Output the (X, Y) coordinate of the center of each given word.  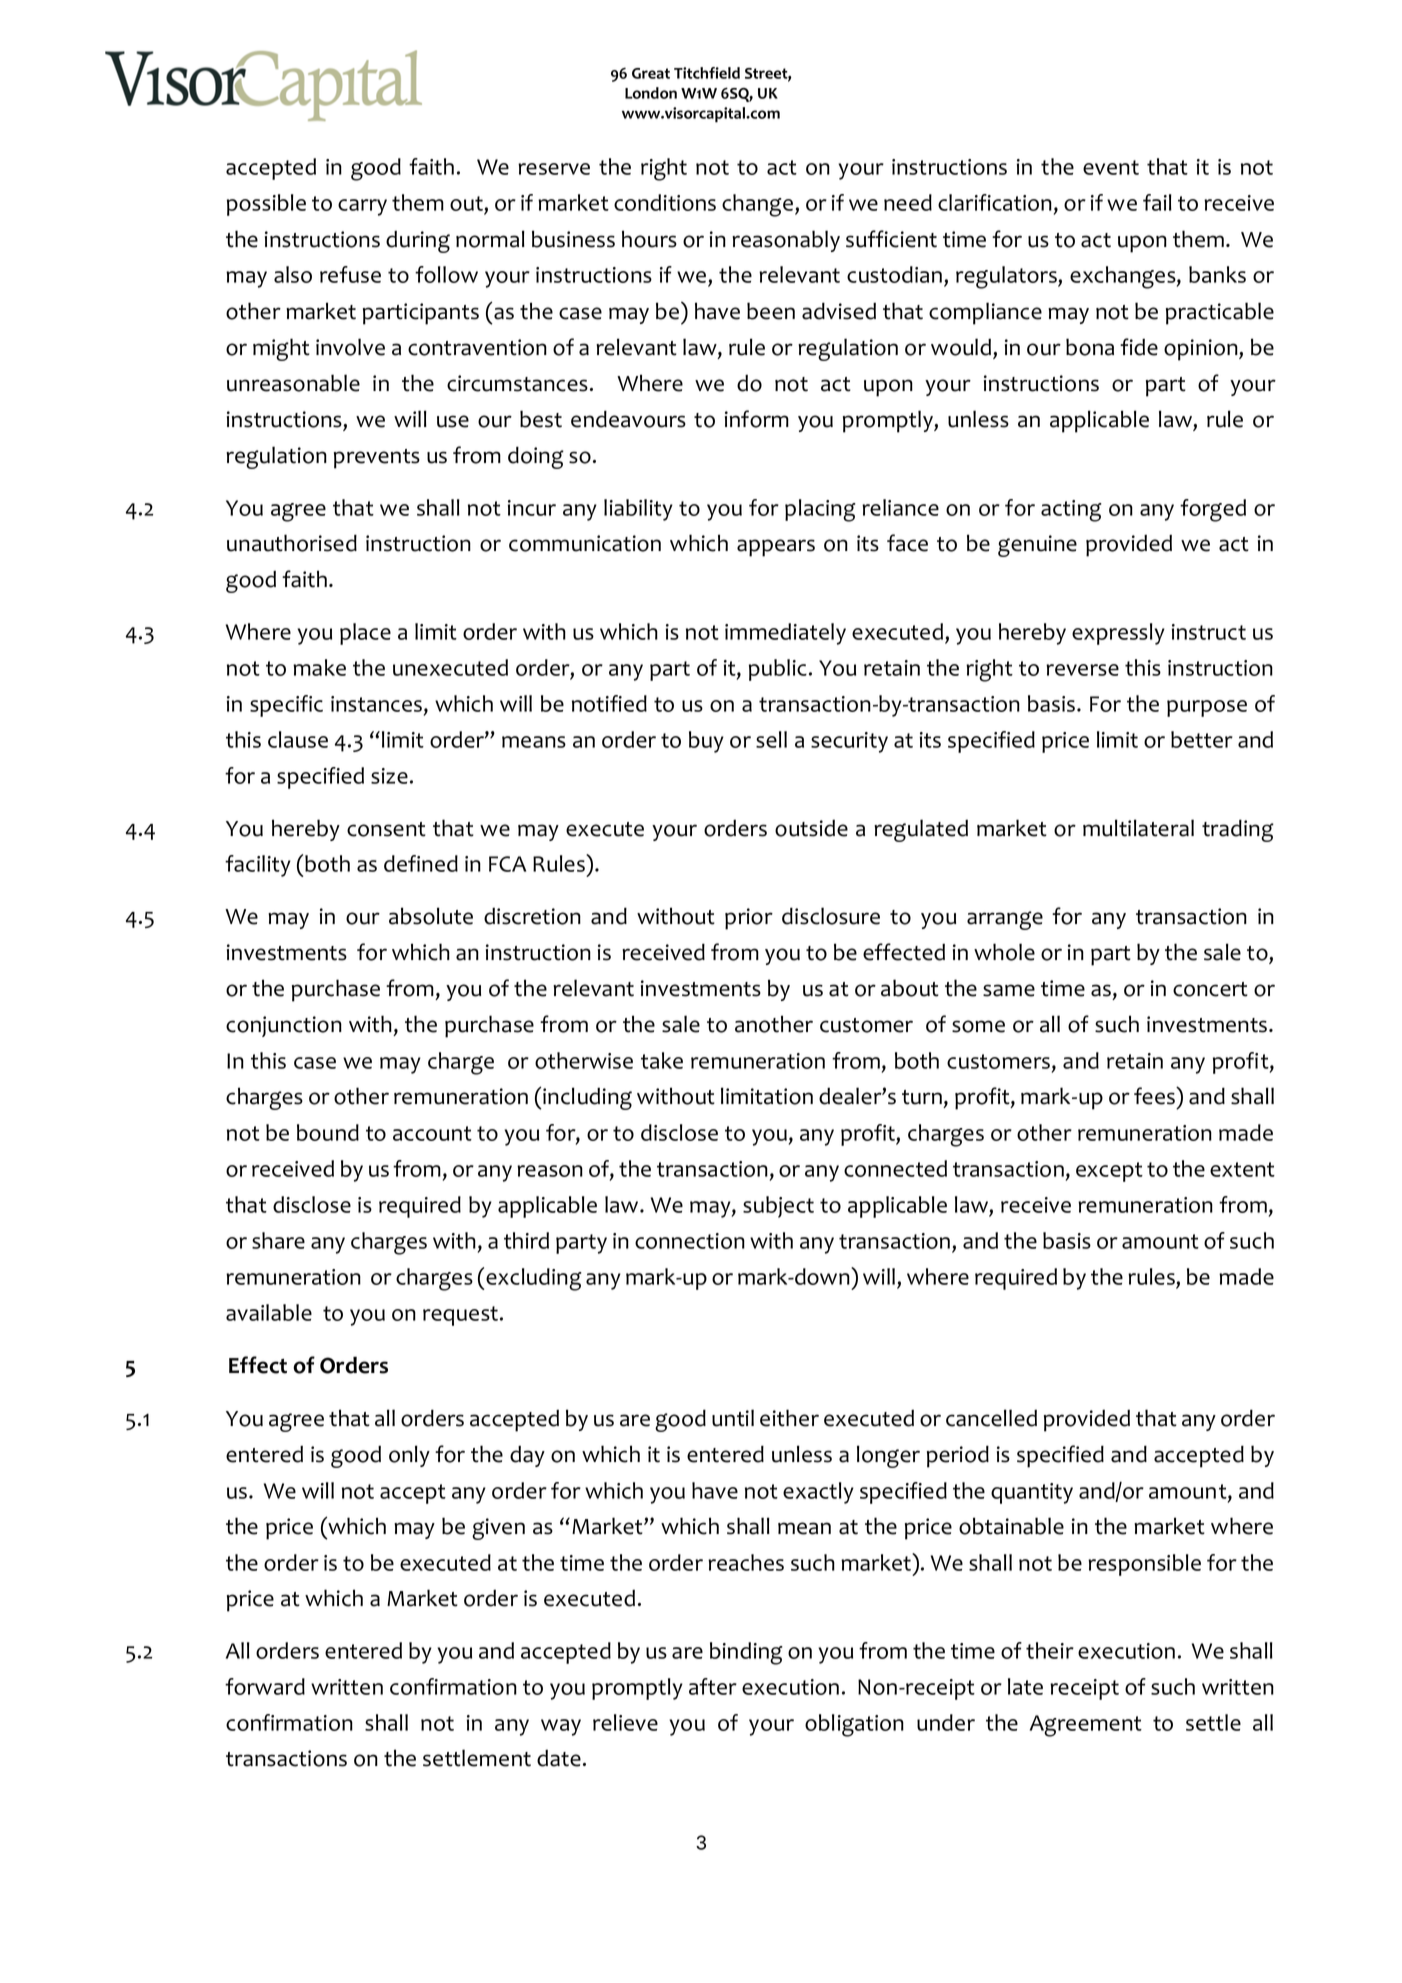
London (651, 93)
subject (778, 1207)
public (778, 670)
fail (1157, 202)
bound (328, 1132)
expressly (1118, 634)
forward (265, 1686)
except (1109, 1172)
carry (362, 207)
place (365, 634)
